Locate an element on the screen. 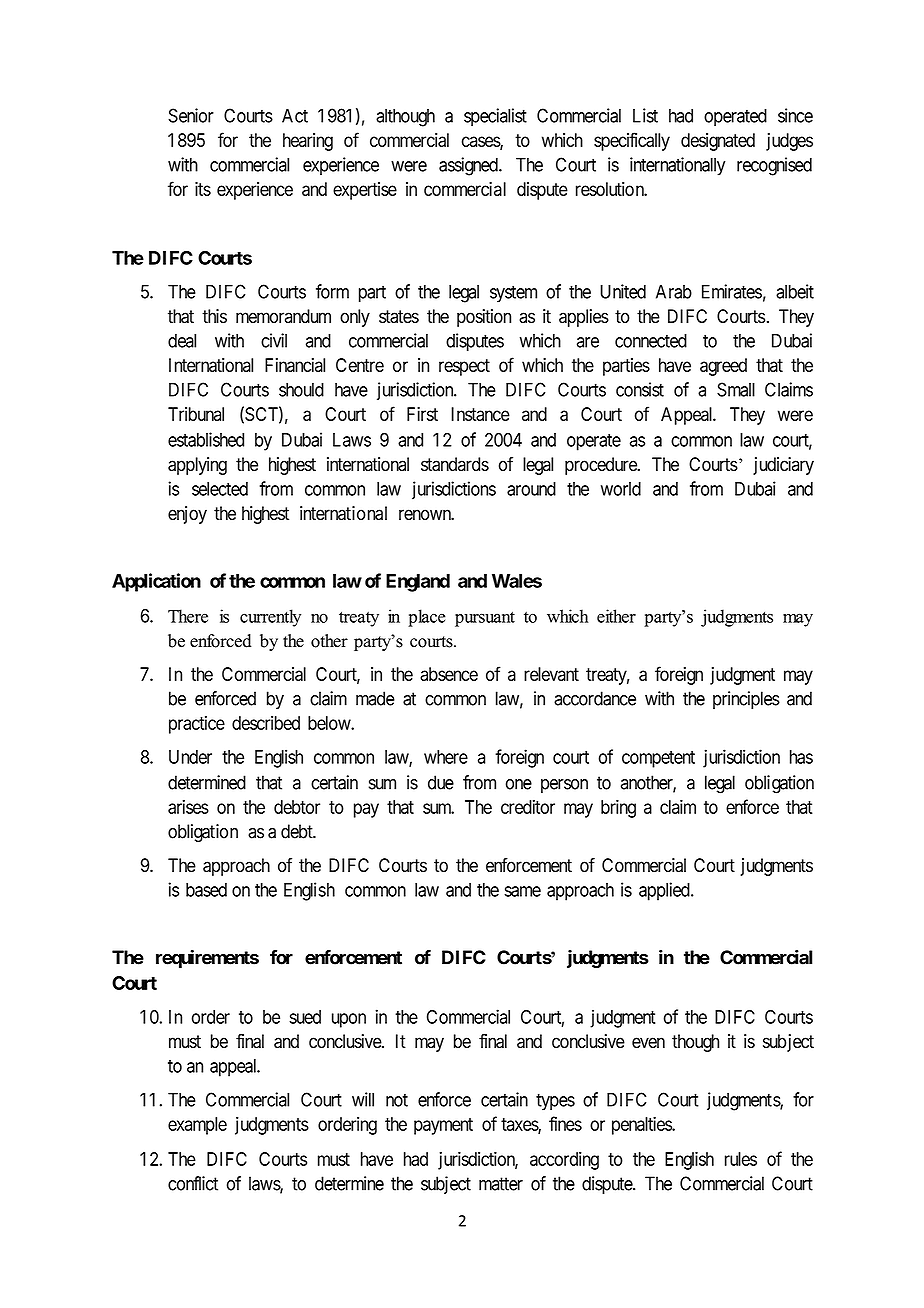 Image resolution: width=924 pixels, height=1308 pixels. selected is located at coordinates (220, 489).
